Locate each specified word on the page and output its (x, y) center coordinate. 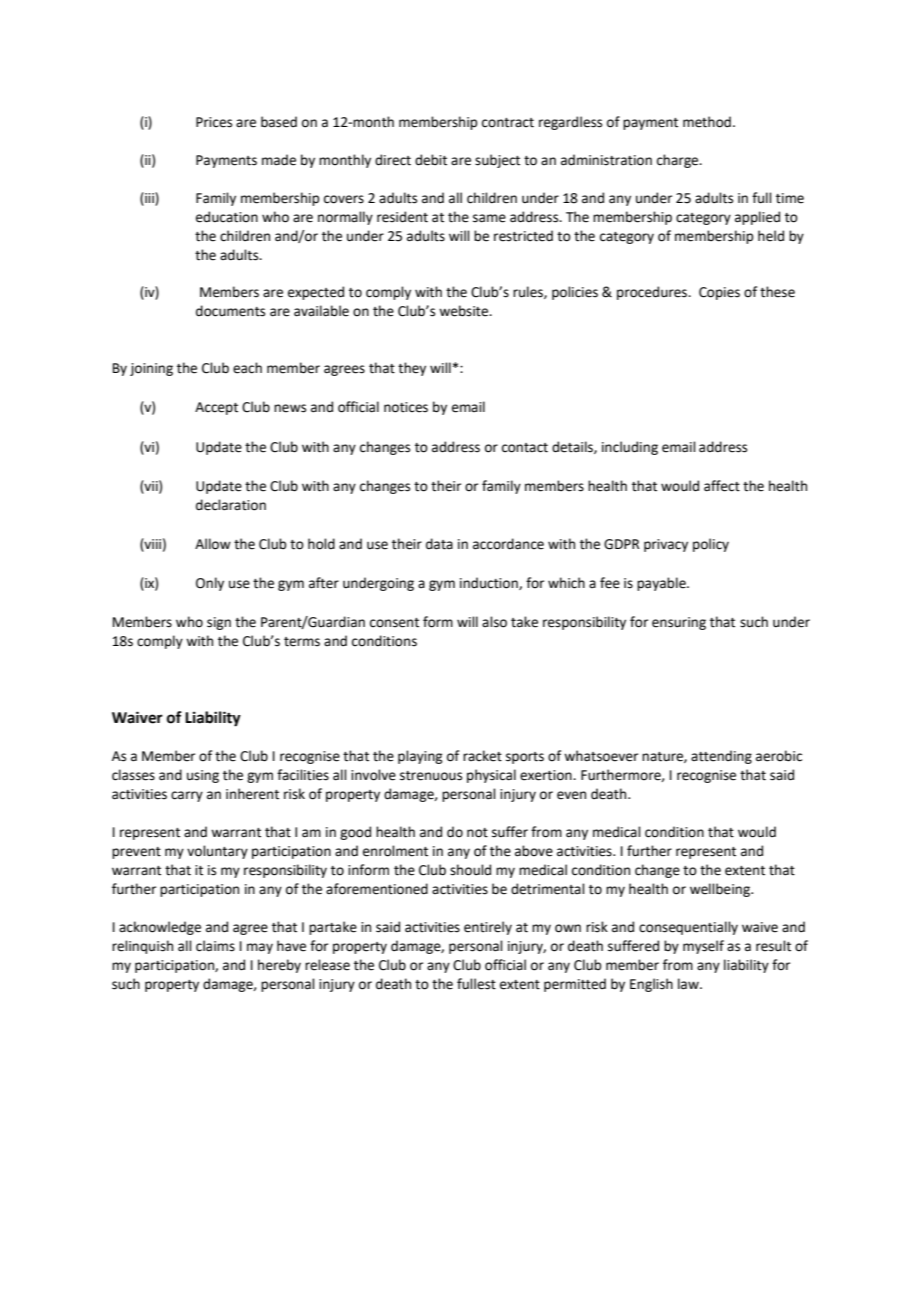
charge (679, 161)
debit (431, 160)
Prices (214, 122)
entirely (488, 928)
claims (215, 946)
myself (703, 947)
